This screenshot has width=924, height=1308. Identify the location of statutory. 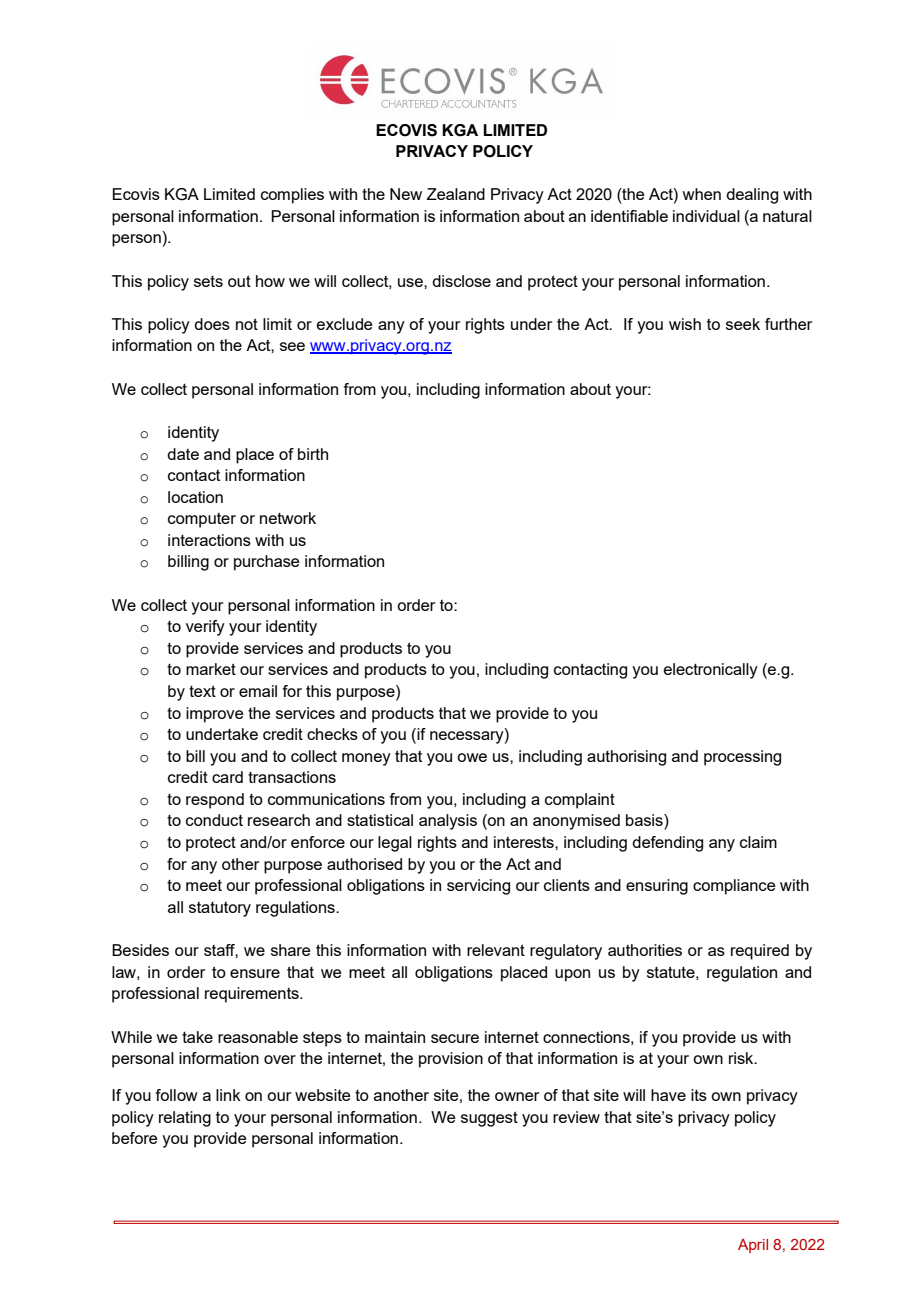
(220, 909).
